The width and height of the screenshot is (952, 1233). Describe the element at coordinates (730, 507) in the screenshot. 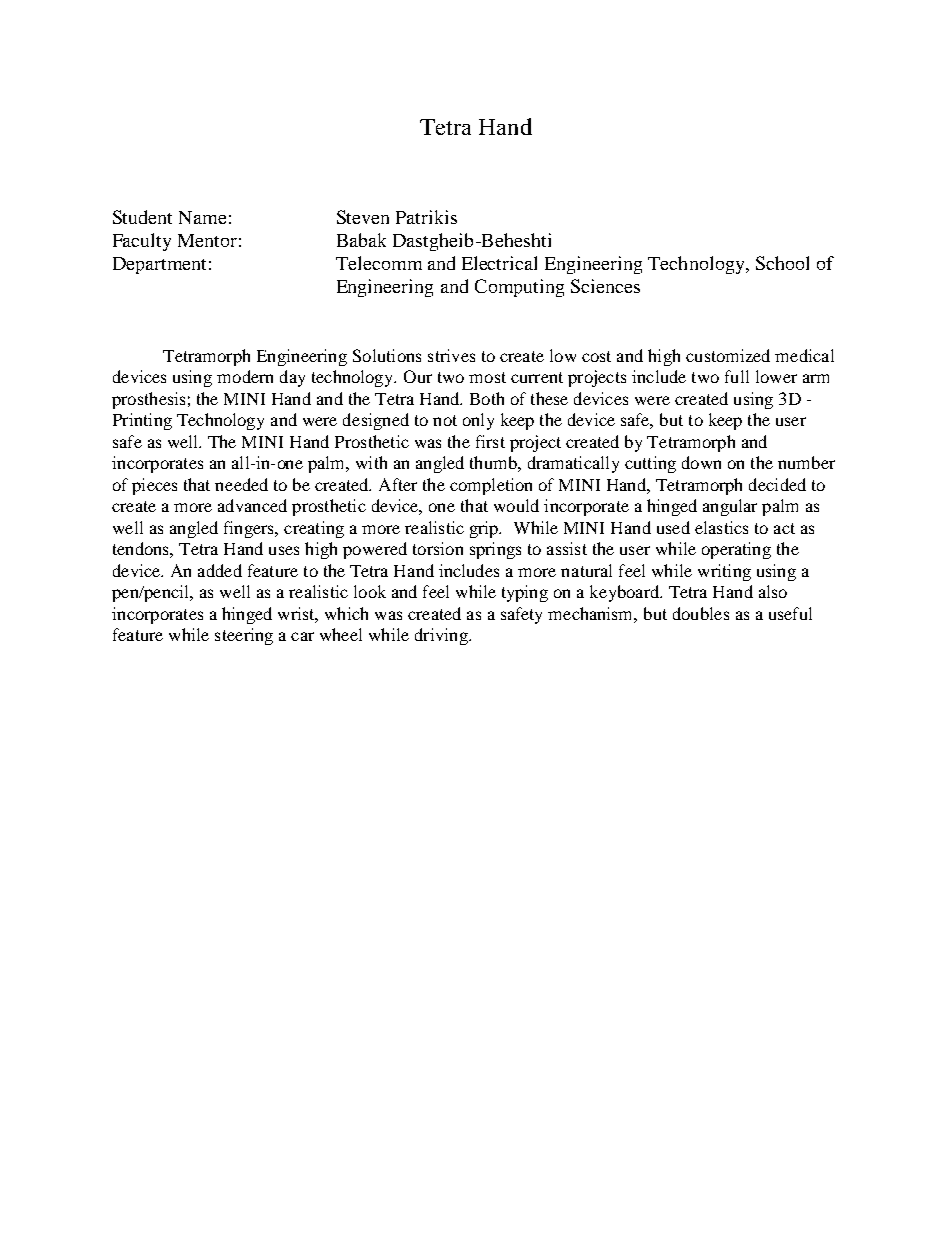

I see `angular` at that location.
